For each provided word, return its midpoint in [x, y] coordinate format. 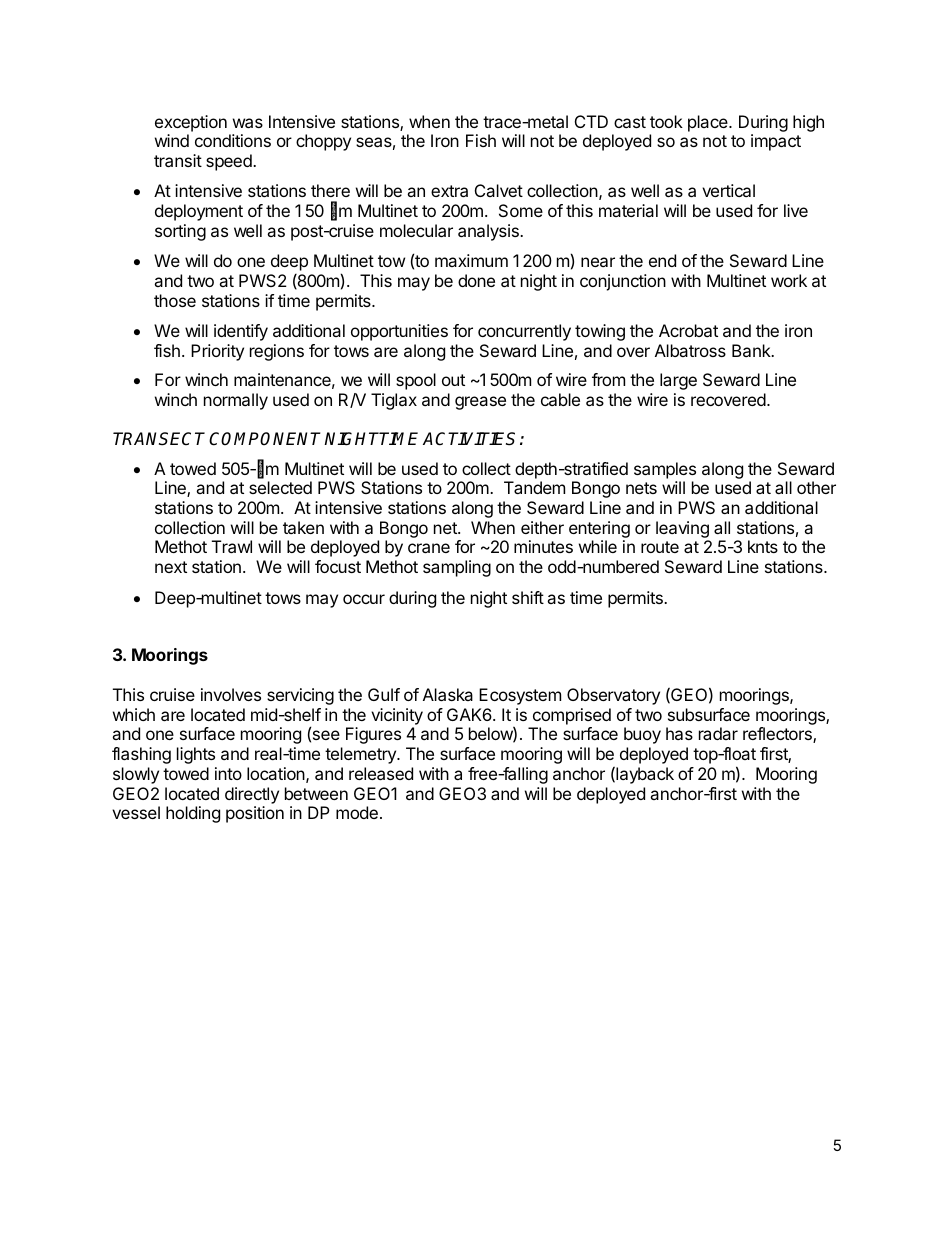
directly [252, 795]
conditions [233, 140]
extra [449, 191]
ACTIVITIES [469, 439]
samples [665, 470]
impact [776, 142]
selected [280, 487]
